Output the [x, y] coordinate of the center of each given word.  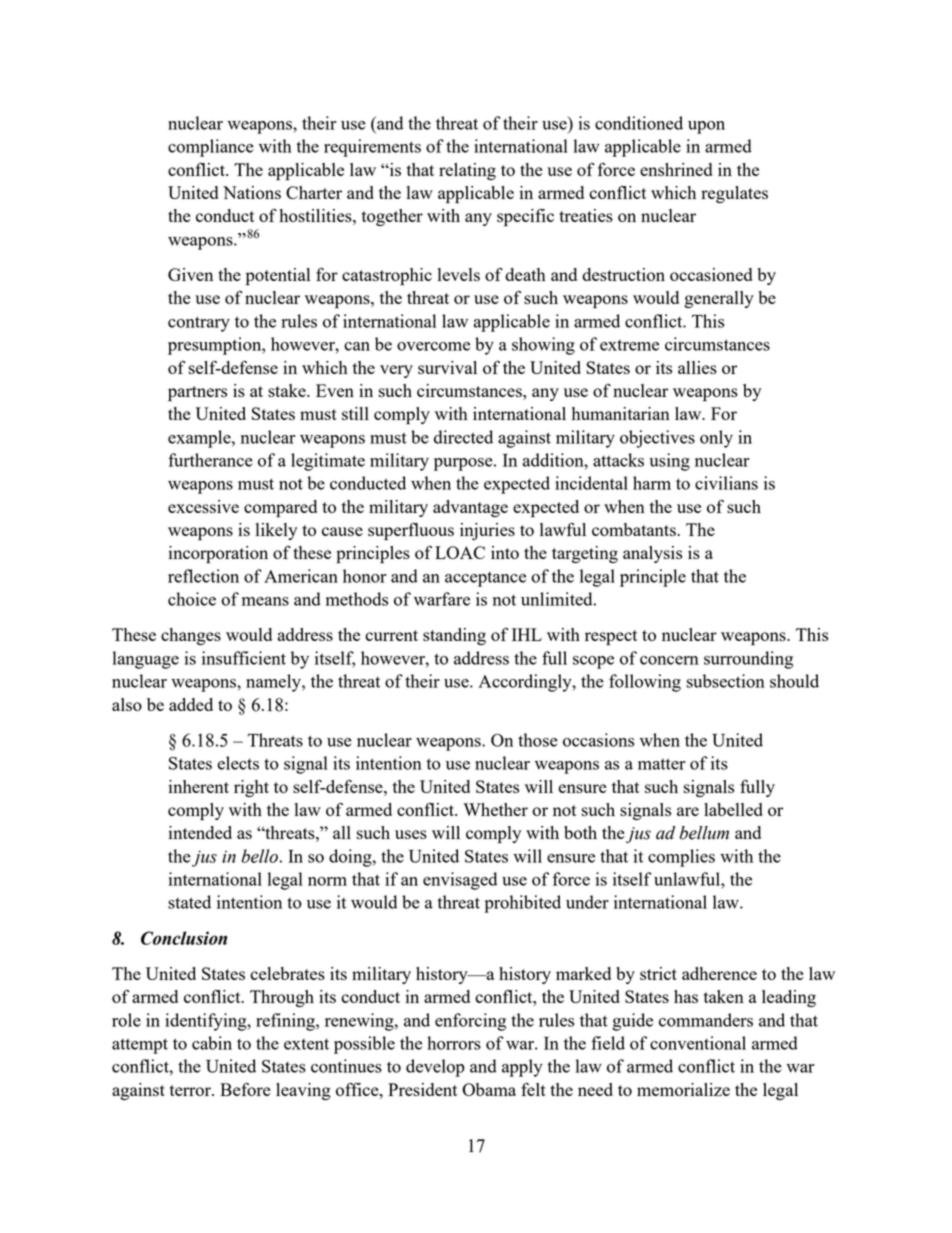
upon [706, 127]
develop [435, 1068]
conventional [698, 1043]
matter [662, 764]
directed [463, 437]
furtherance [210, 460]
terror [191, 1090]
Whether [495, 809]
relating [467, 171]
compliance [211, 148]
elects [238, 763]
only [716, 439]
